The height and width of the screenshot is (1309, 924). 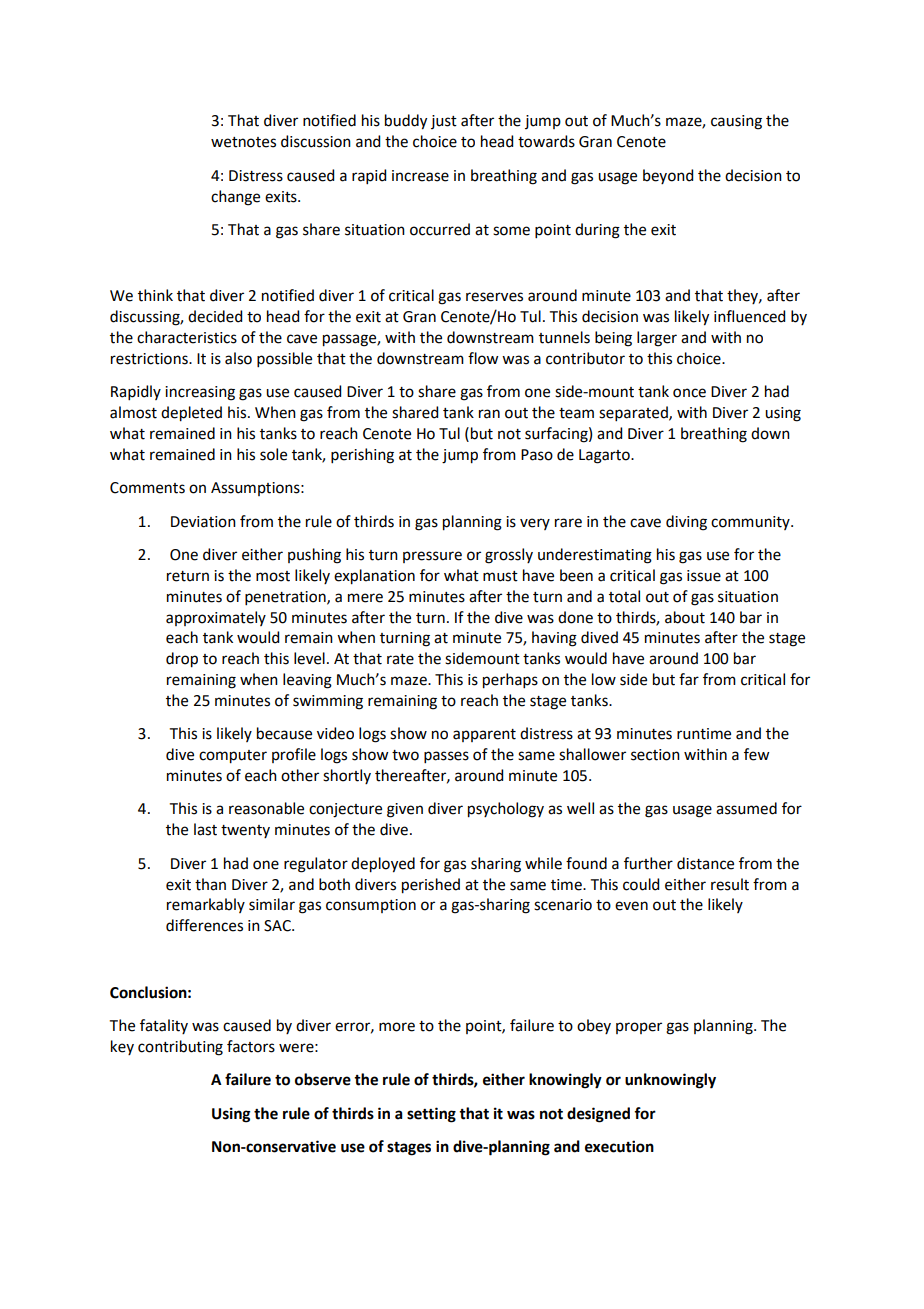 What do you see at coordinates (668, 176) in the screenshot?
I see `beyond` at bounding box center [668, 176].
